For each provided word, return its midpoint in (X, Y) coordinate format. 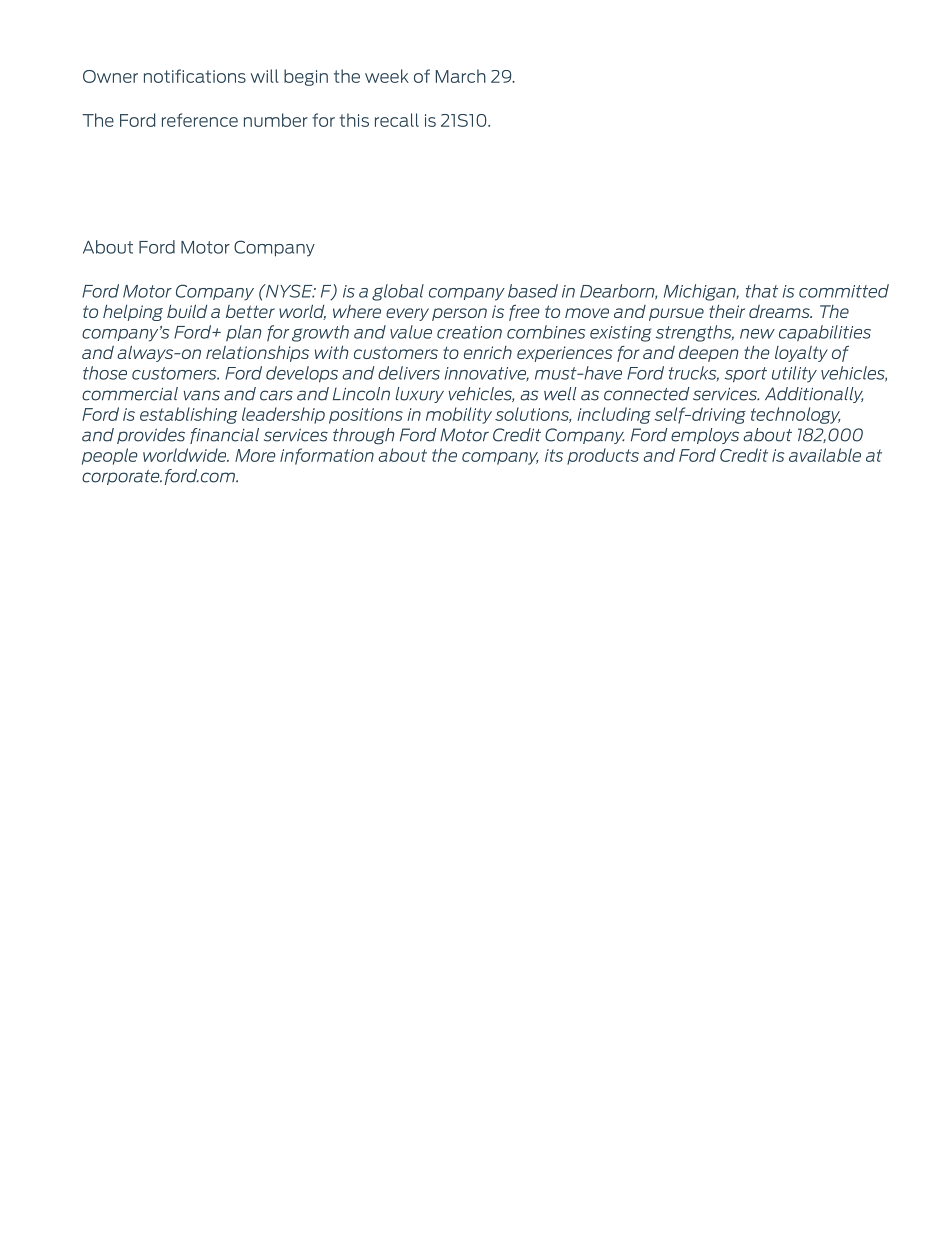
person (459, 314)
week (387, 76)
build (187, 311)
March (461, 76)
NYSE (289, 291)
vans (202, 395)
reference (200, 120)
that (762, 291)
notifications (195, 76)
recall (397, 120)
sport (746, 375)
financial (224, 436)
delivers (409, 373)
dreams (780, 311)
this (354, 120)
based (533, 291)
